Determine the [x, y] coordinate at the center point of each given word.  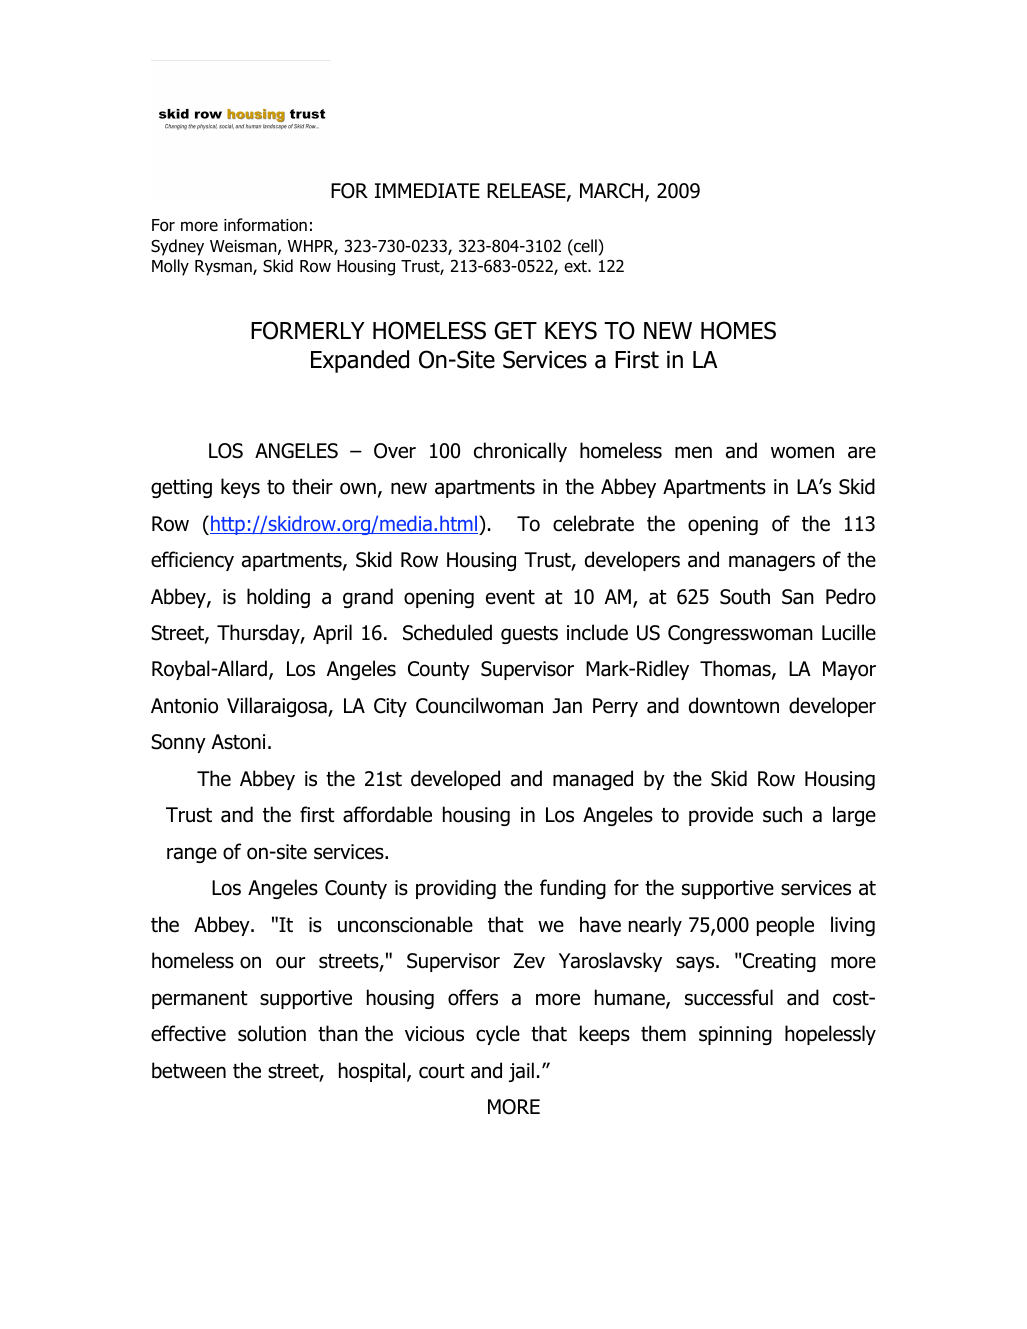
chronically [520, 452]
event [510, 597]
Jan [567, 706]
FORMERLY [308, 330]
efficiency [192, 561]
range [192, 855]
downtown [734, 705]
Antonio [184, 706]
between [189, 1070]
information [265, 225]
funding [573, 889]
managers [772, 563]
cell [585, 247]
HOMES [738, 330]
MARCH [611, 191]
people [785, 926]
